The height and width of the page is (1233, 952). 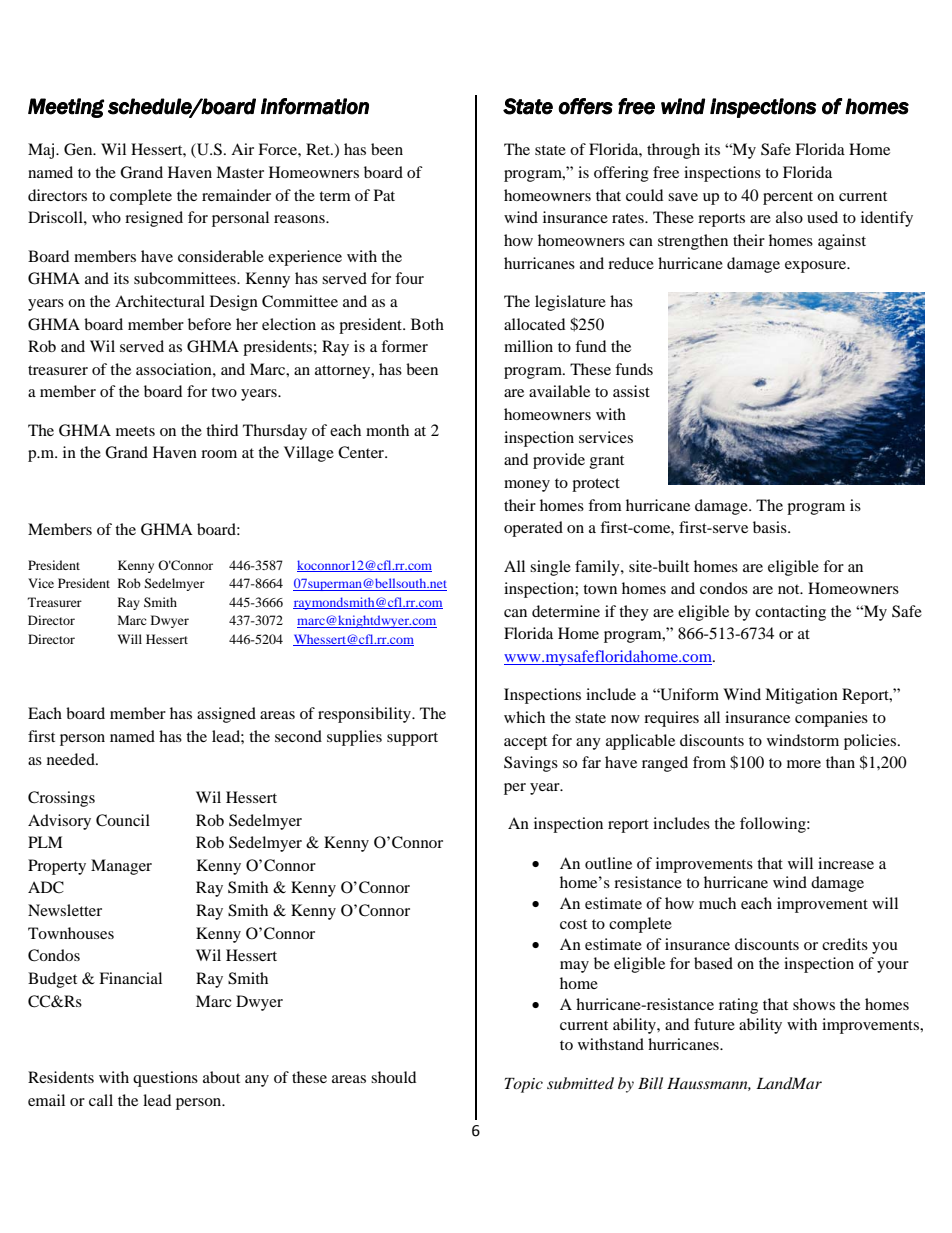 I want to click on Architectural, so click(x=160, y=301).
